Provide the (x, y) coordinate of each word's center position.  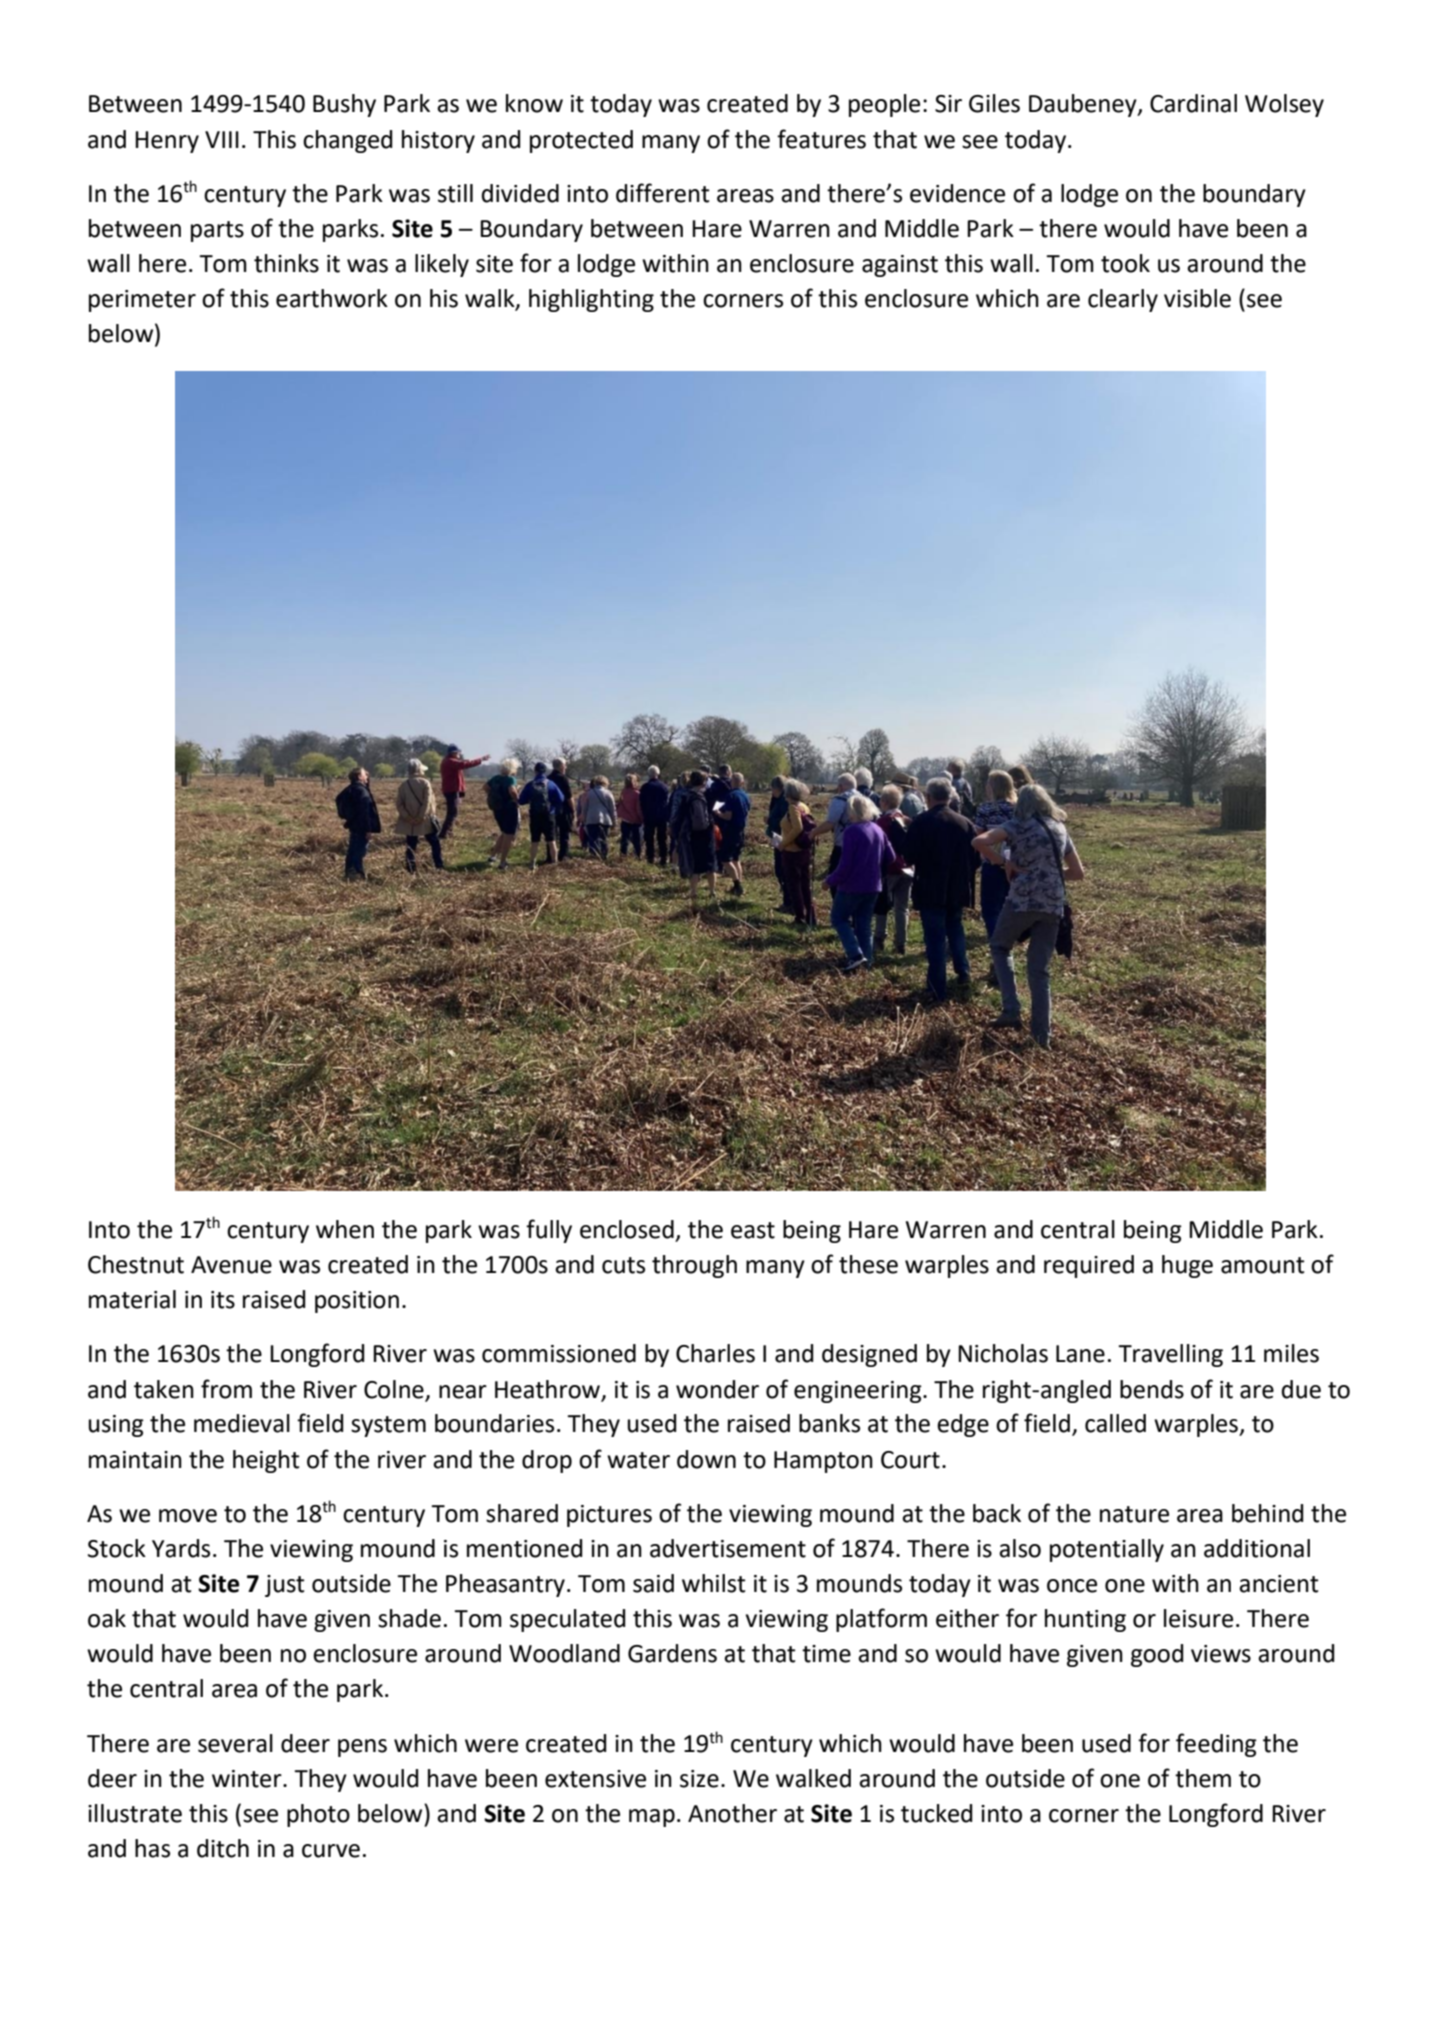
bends (1152, 1389)
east (753, 1230)
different (663, 193)
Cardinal (1193, 103)
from (226, 1389)
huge (1187, 1266)
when (345, 1229)
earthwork (332, 298)
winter (248, 1779)
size (699, 1779)
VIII (222, 139)
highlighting (591, 300)
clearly (1123, 300)
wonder (717, 1389)
